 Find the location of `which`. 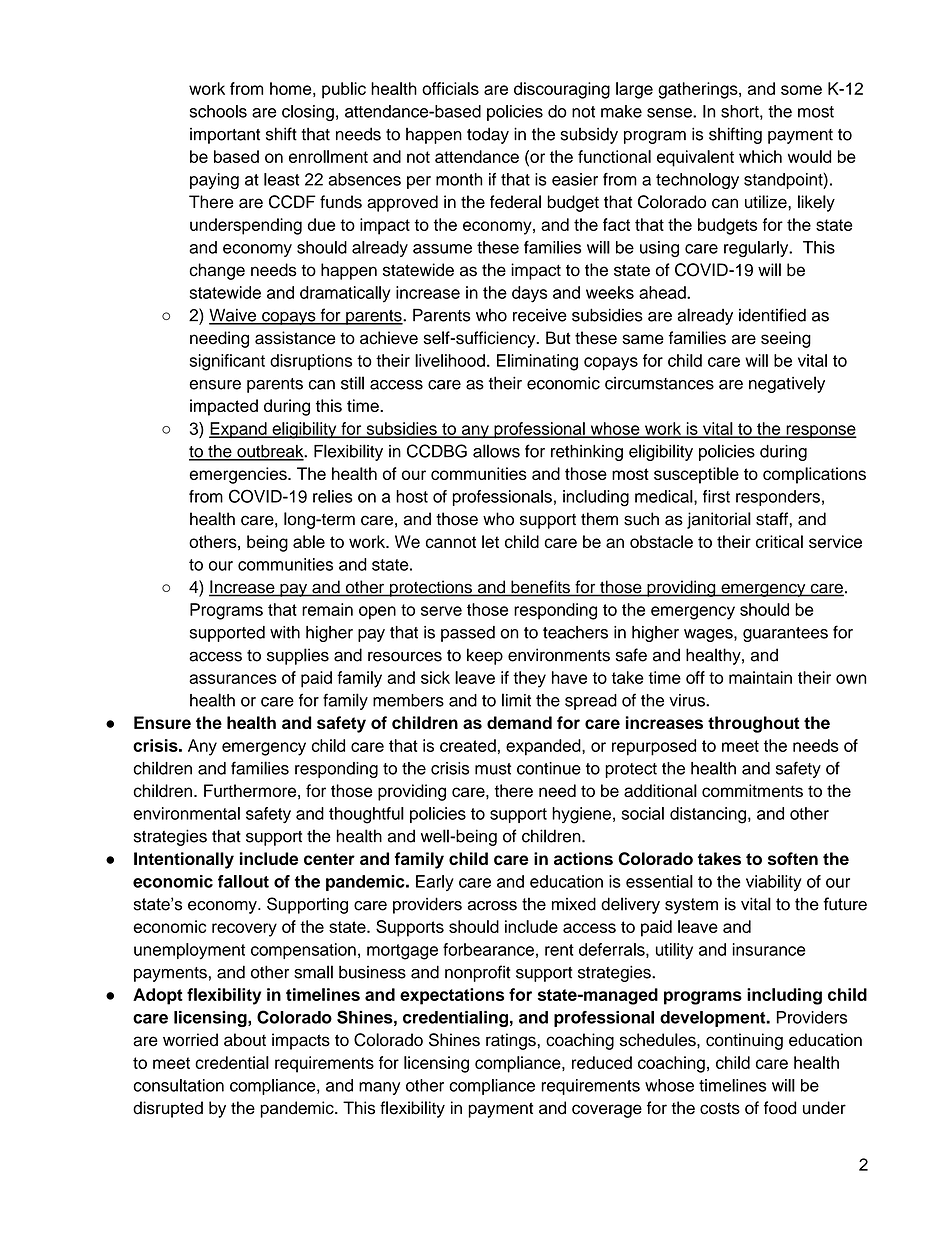

which is located at coordinates (760, 156).
